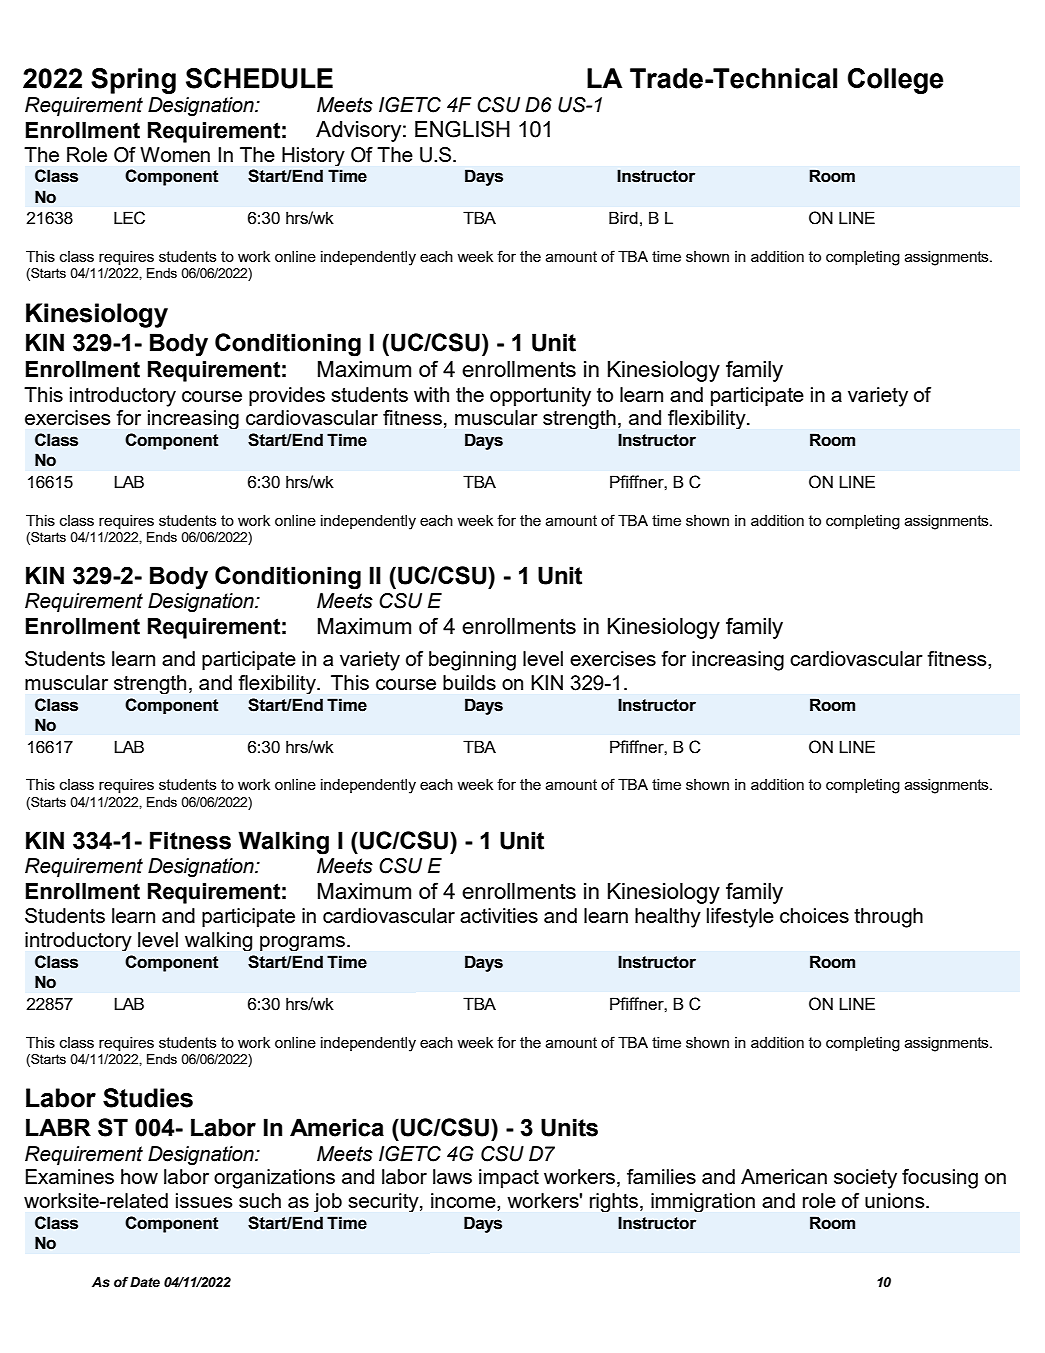 The height and width of the screenshot is (1353, 1045). Describe the element at coordinates (287, 397) in the screenshot. I see `provides` at that location.
